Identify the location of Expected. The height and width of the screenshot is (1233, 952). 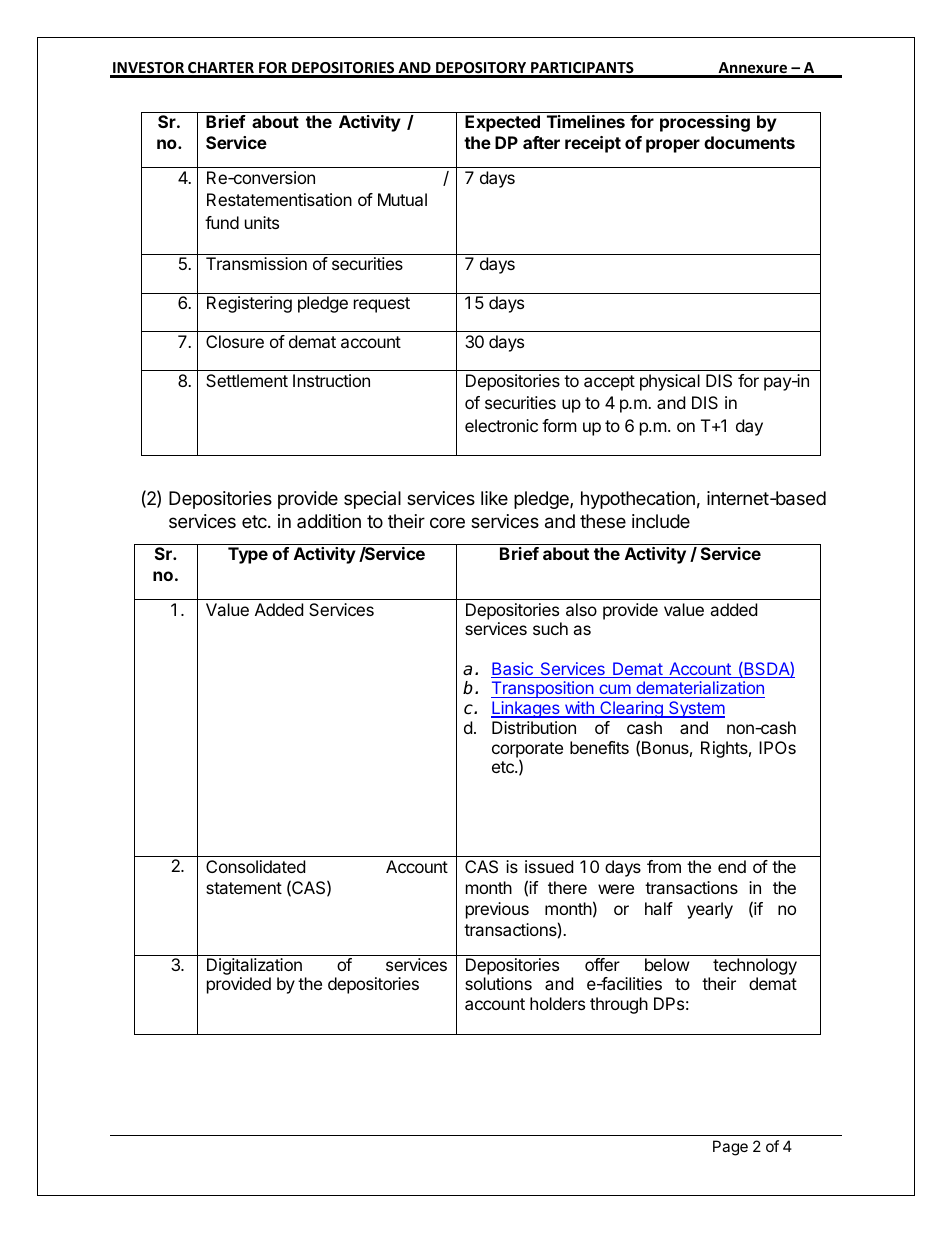
(502, 123).
